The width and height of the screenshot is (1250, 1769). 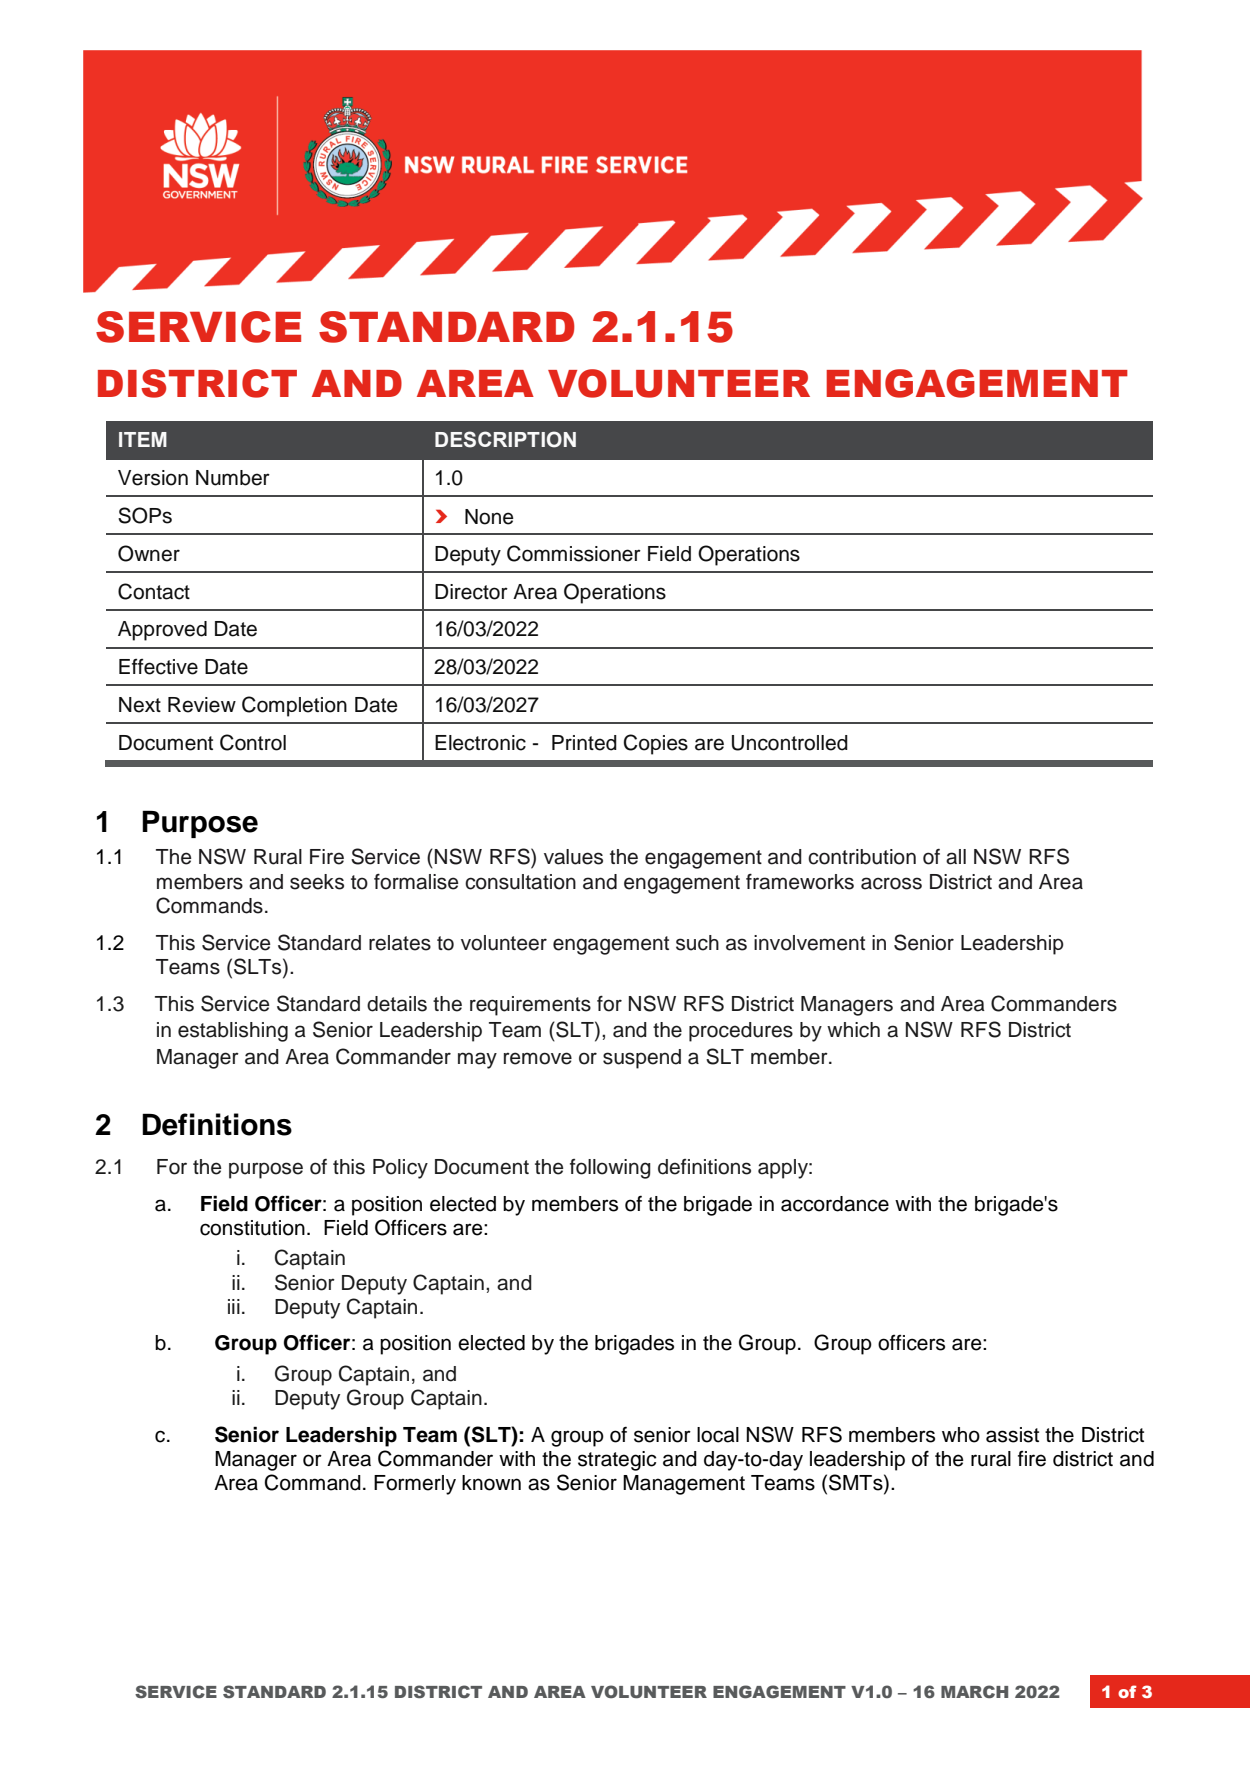 I want to click on constitution, so click(x=252, y=1228).
